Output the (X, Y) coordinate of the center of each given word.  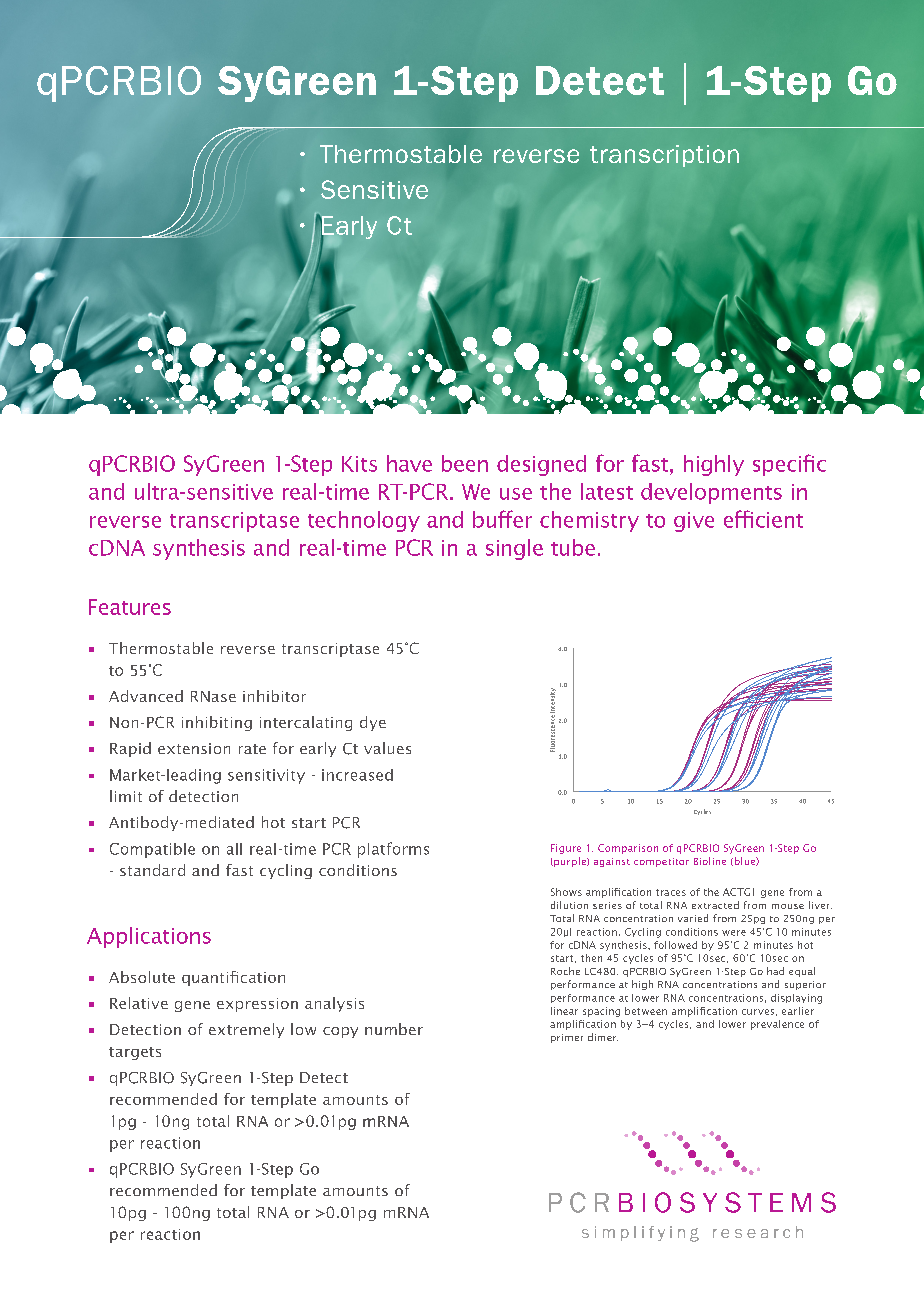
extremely (246, 1030)
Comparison (628, 849)
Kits (359, 464)
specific (789, 465)
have (409, 463)
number (394, 1029)
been (465, 463)
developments (711, 493)
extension (194, 748)
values (387, 748)
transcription (664, 156)
